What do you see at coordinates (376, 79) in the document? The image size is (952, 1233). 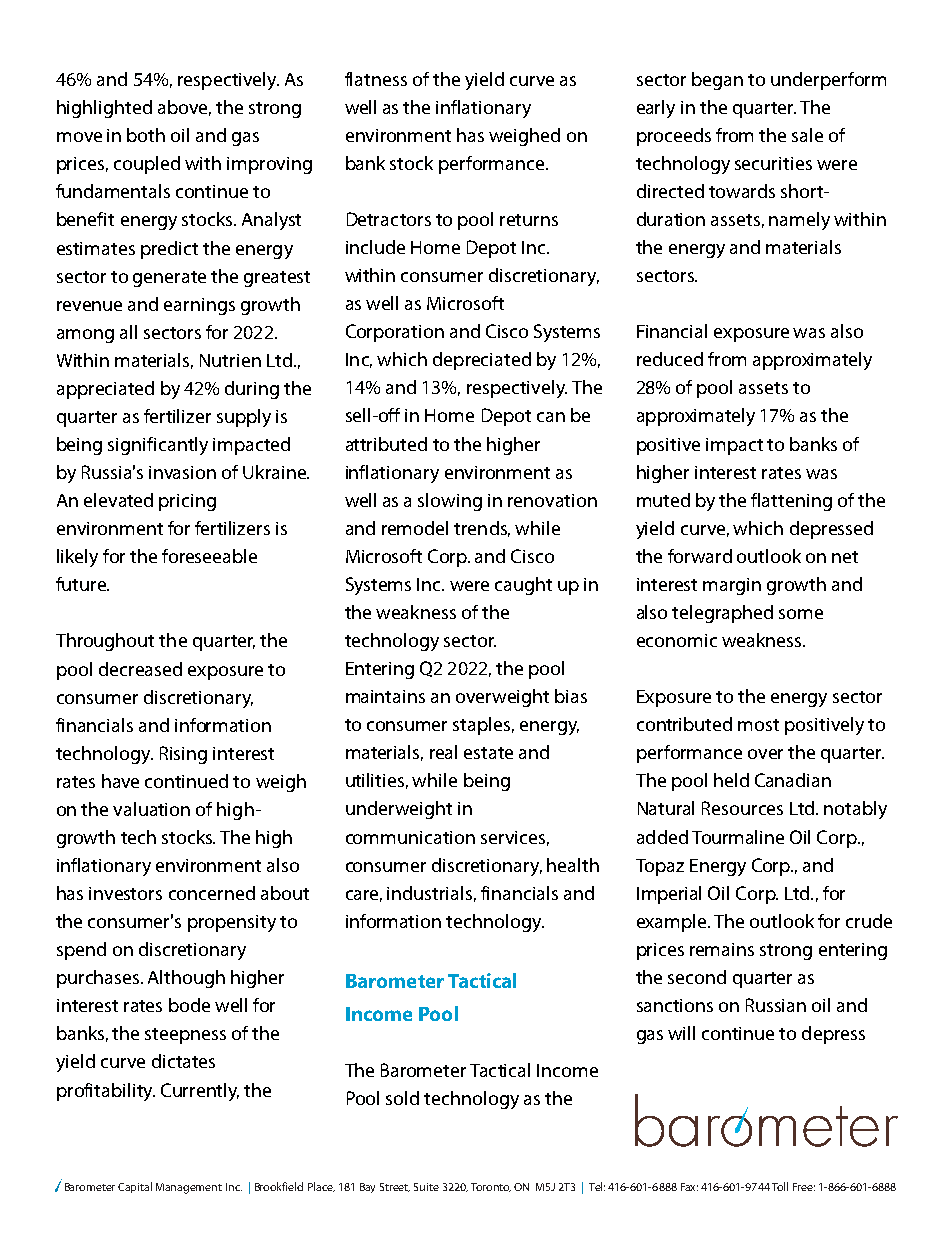 I see `flatness` at bounding box center [376, 79].
